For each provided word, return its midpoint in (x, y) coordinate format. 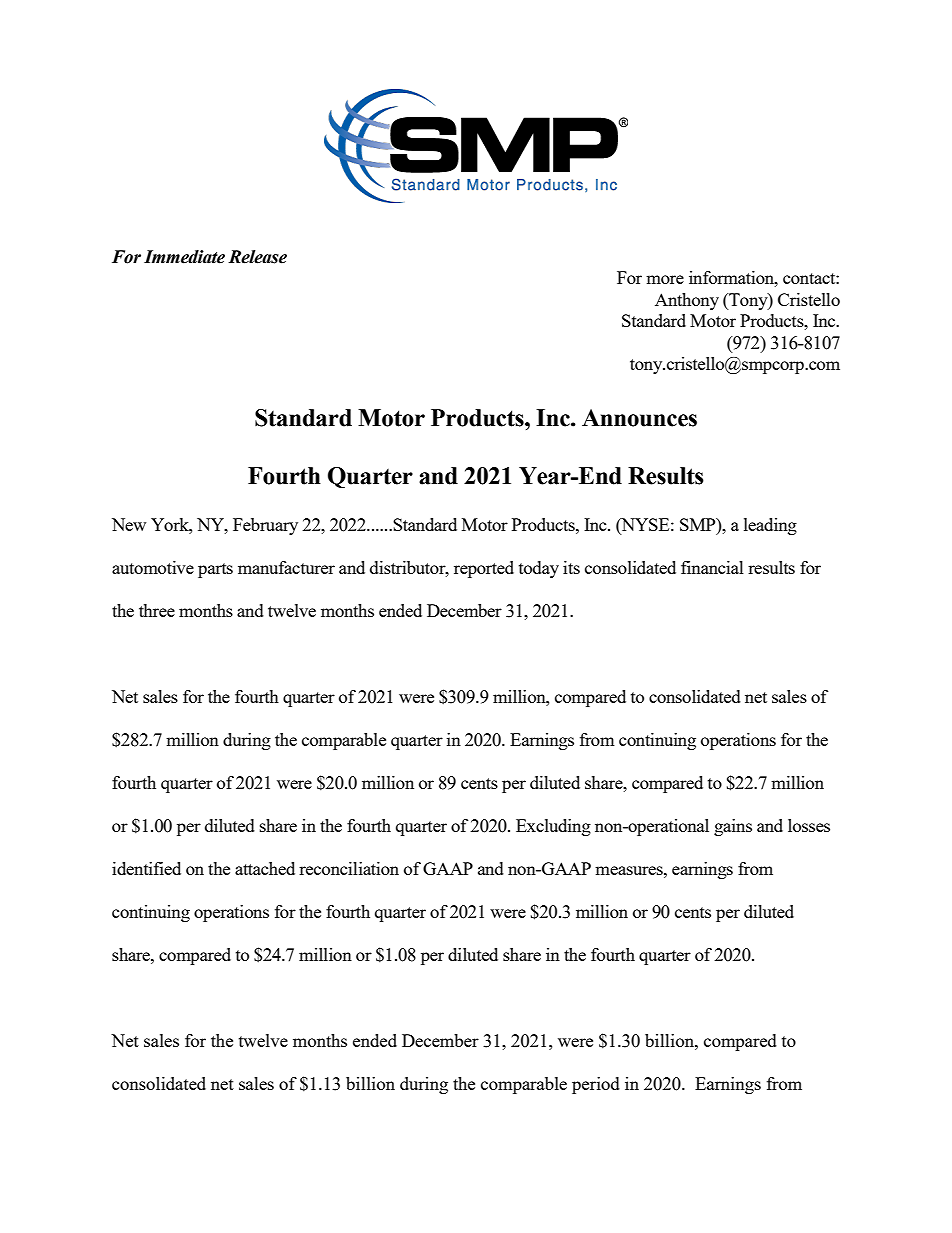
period (596, 1085)
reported (484, 569)
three (157, 610)
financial (712, 567)
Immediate (184, 257)
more (665, 279)
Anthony (687, 301)
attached (265, 868)
